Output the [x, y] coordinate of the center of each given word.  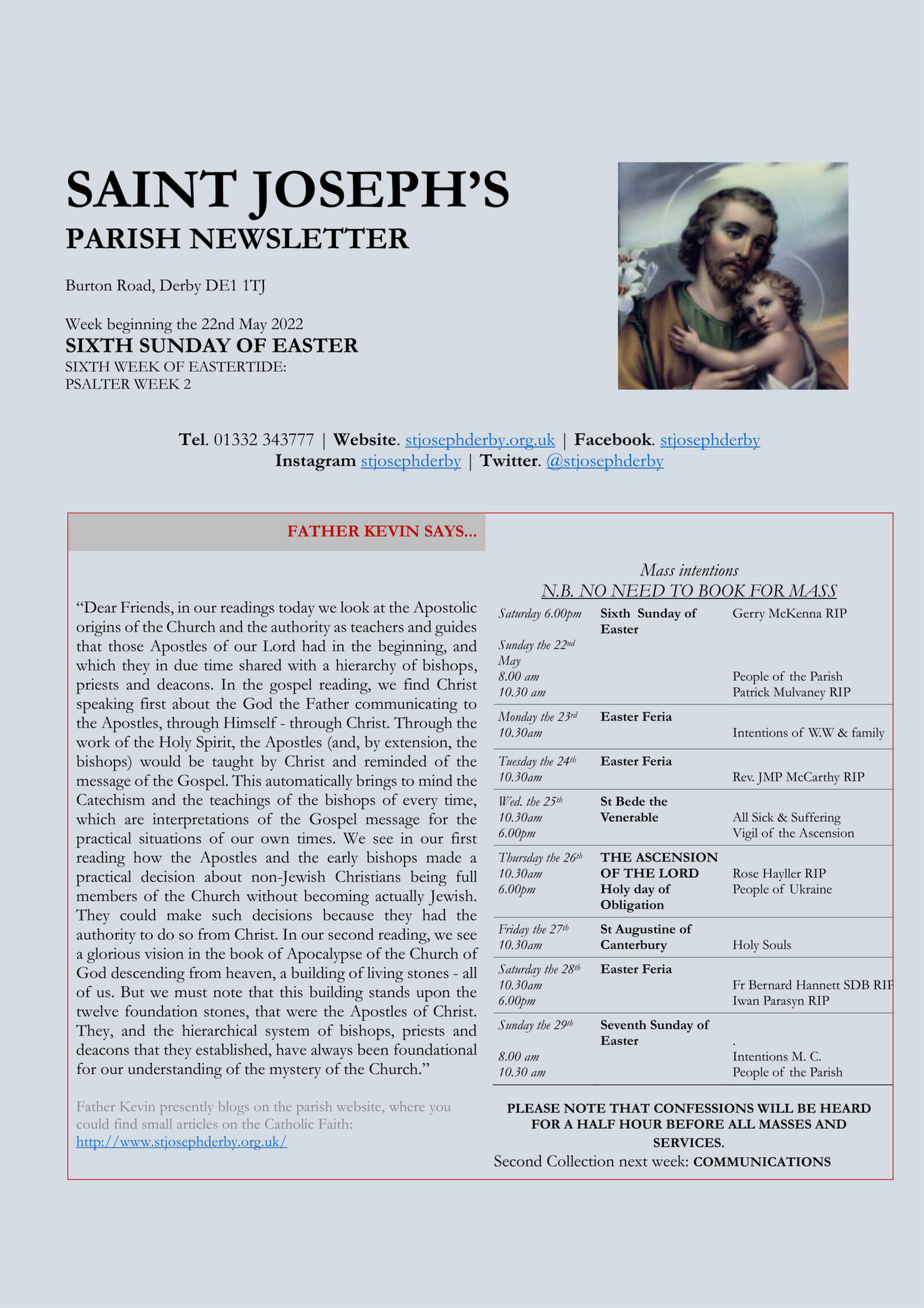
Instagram [316, 462]
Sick [762, 817]
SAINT [152, 189]
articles [197, 1124]
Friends [146, 607]
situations [170, 838]
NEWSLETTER [299, 238]
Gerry [749, 614]
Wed [511, 801]
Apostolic [445, 609]
